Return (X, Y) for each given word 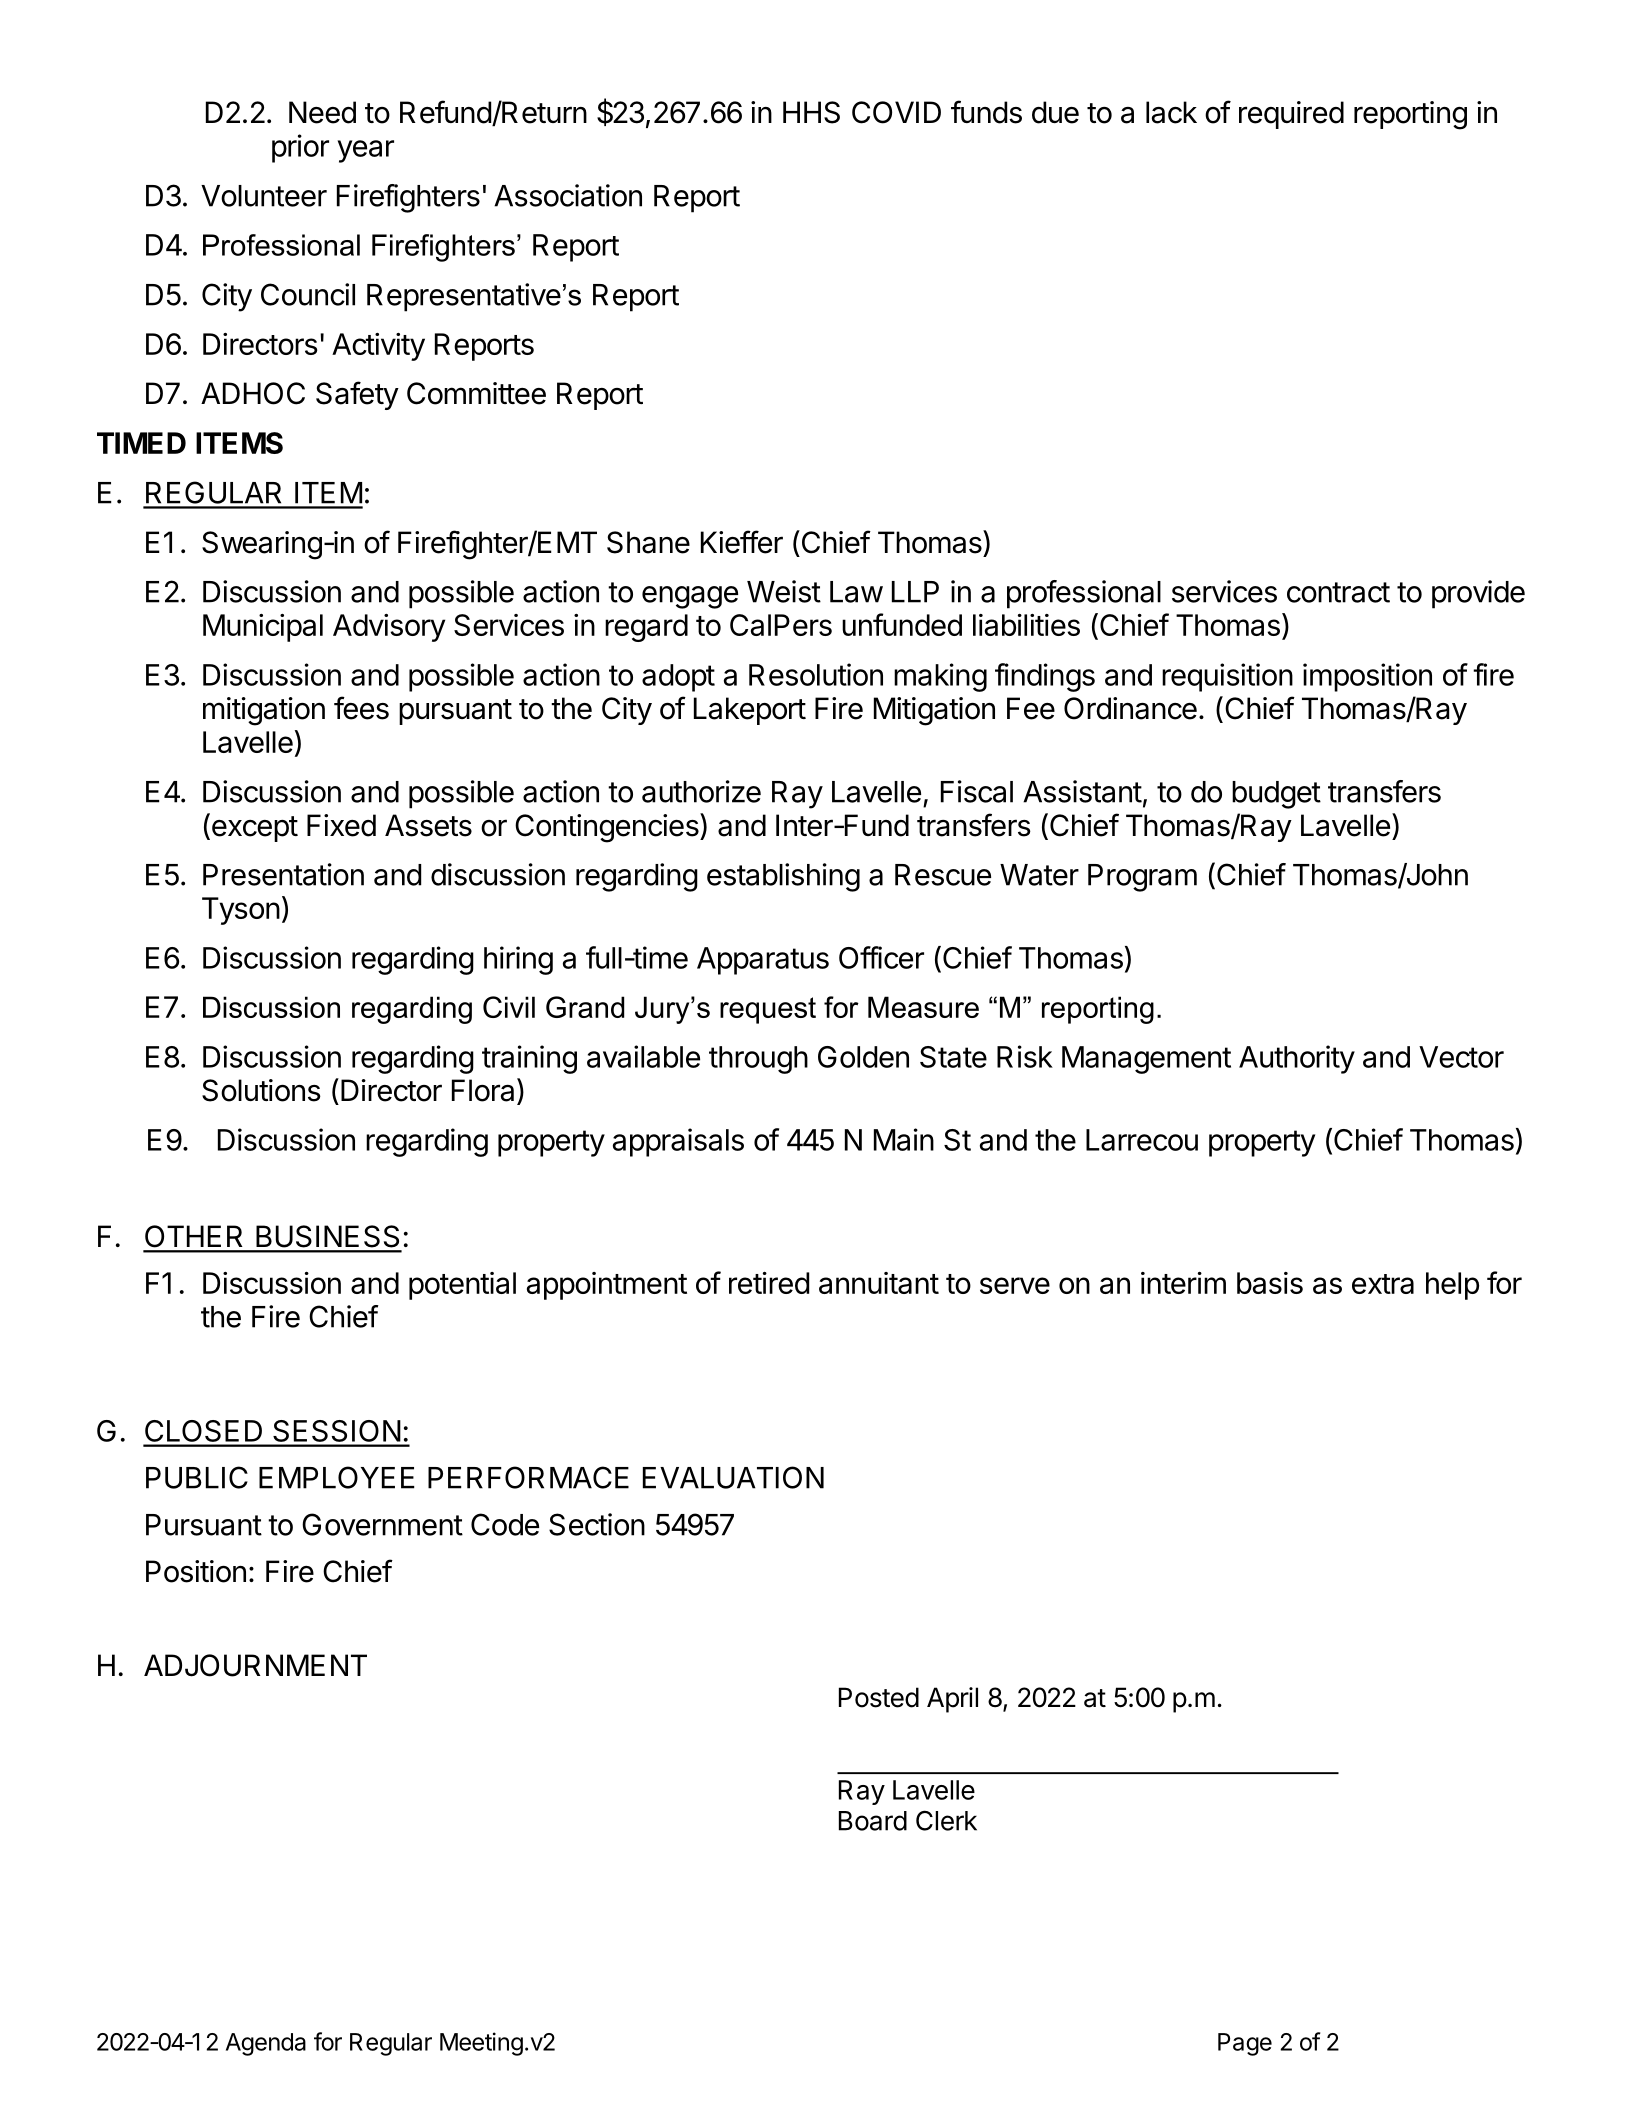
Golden (863, 1057)
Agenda (266, 2044)
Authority (1297, 1059)
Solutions (261, 1090)
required (1291, 115)
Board (873, 1821)
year (365, 151)
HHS (811, 112)
